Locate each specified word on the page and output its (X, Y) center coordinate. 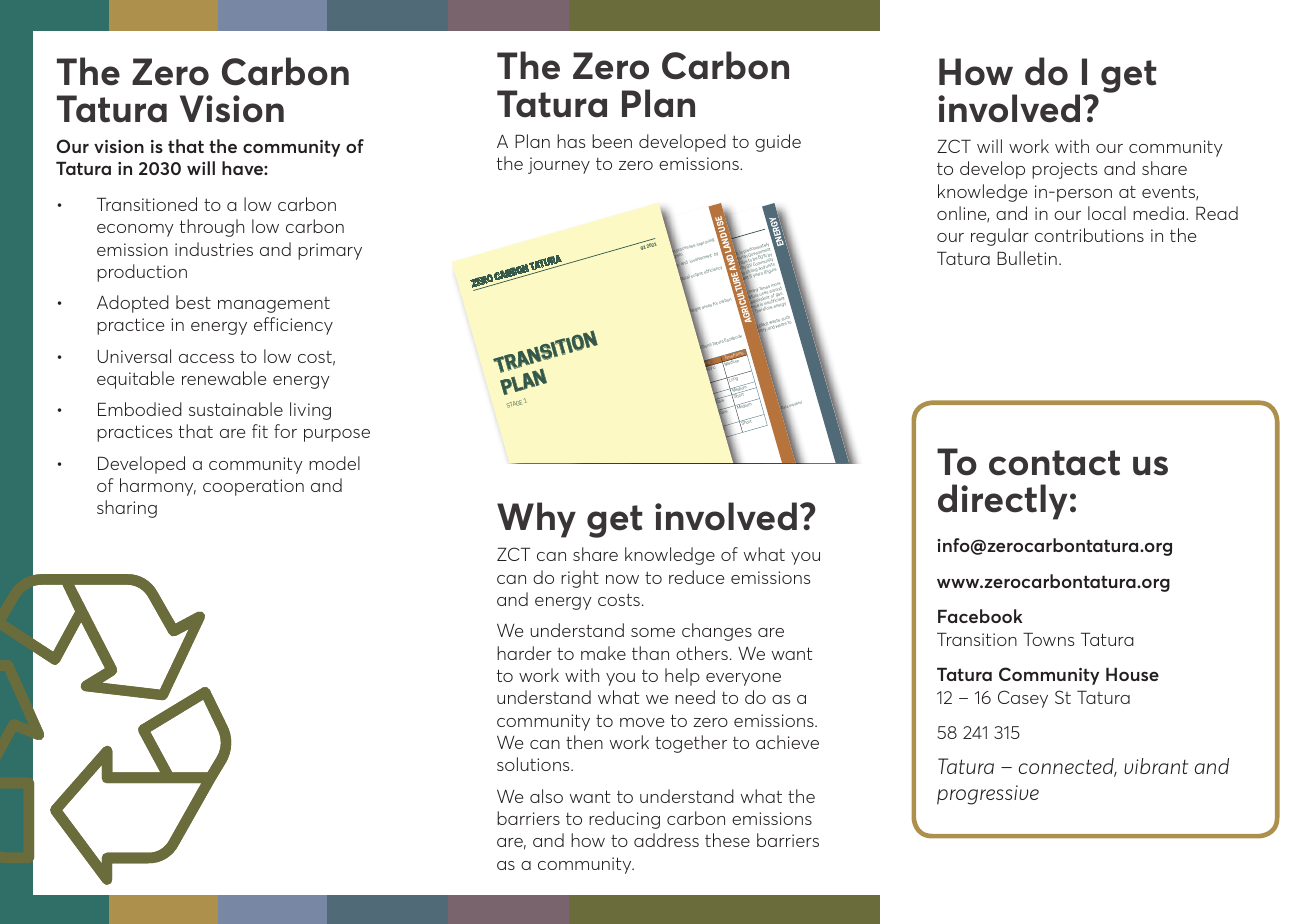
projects (1064, 170)
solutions (534, 764)
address (666, 840)
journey (559, 165)
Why (536, 520)
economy (135, 230)
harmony (158, 487)
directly (1002, 502)
